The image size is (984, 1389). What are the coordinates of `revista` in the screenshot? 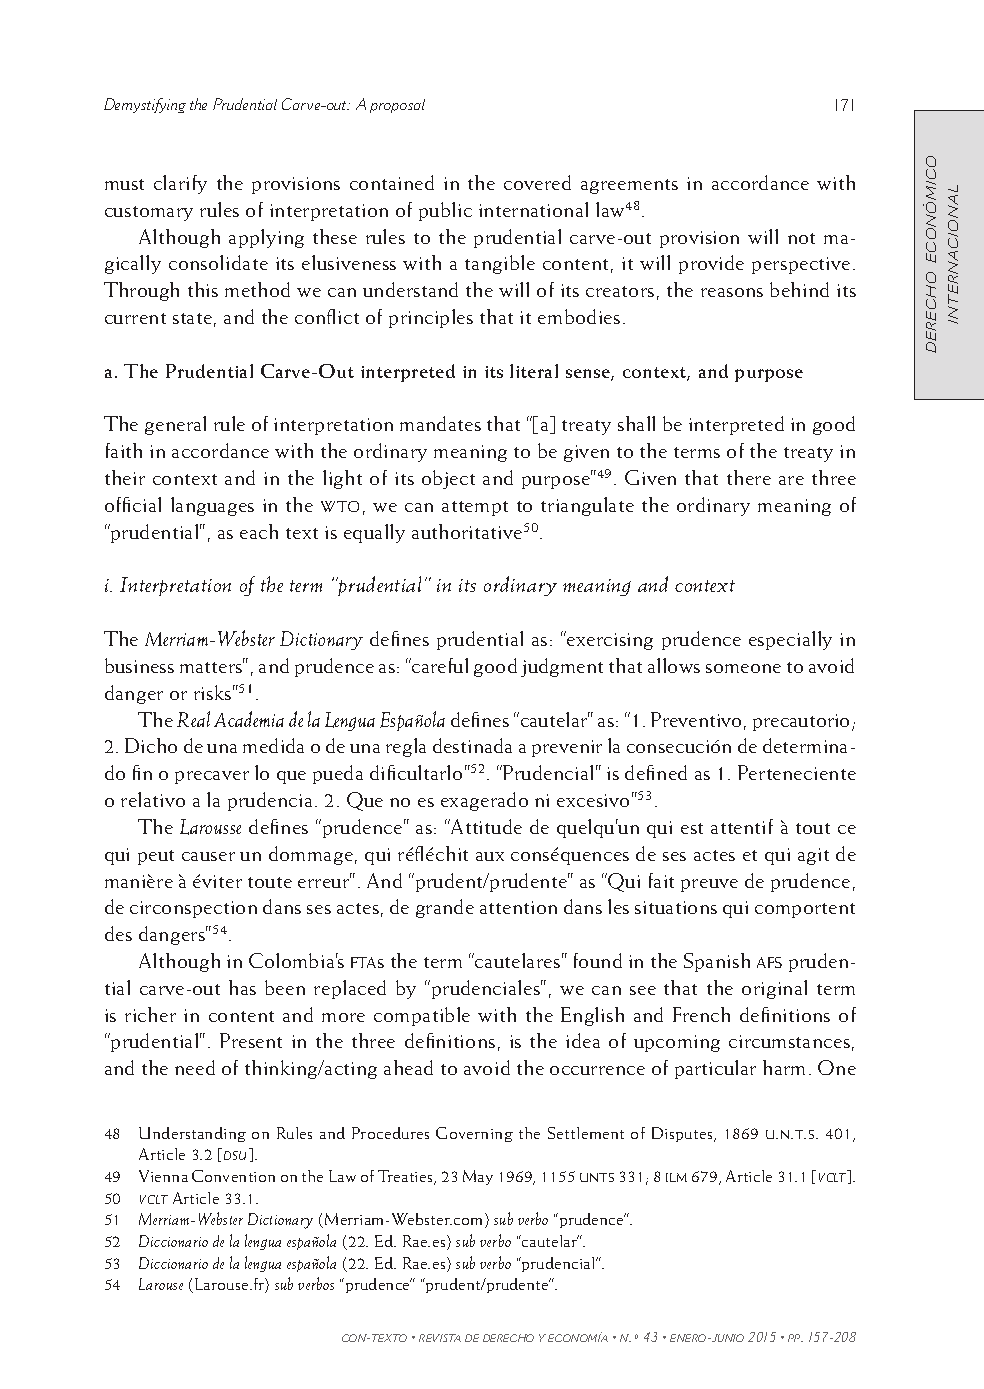 It's located at (440, 1338).
